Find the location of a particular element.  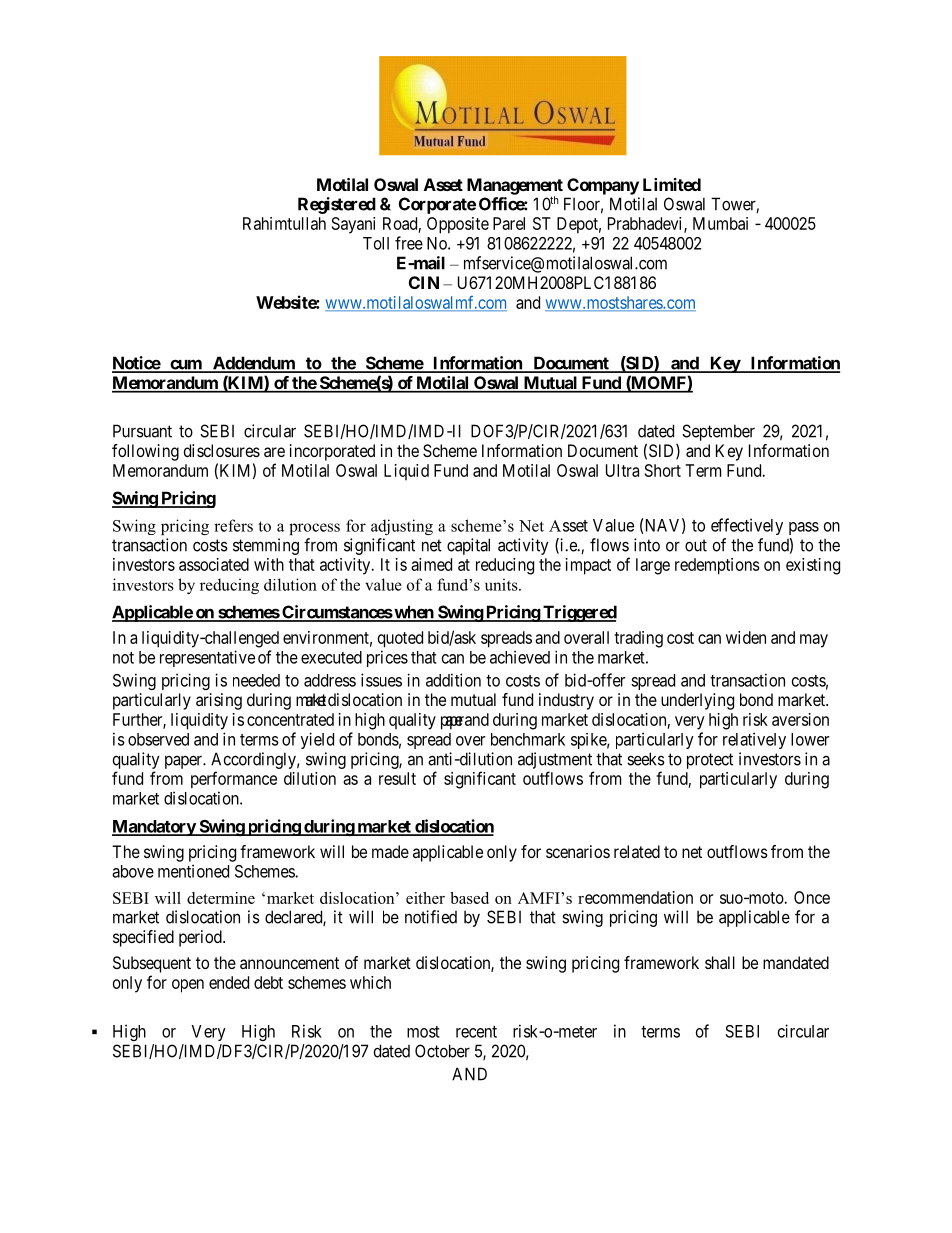

open is located at coordinates (188, 986).
